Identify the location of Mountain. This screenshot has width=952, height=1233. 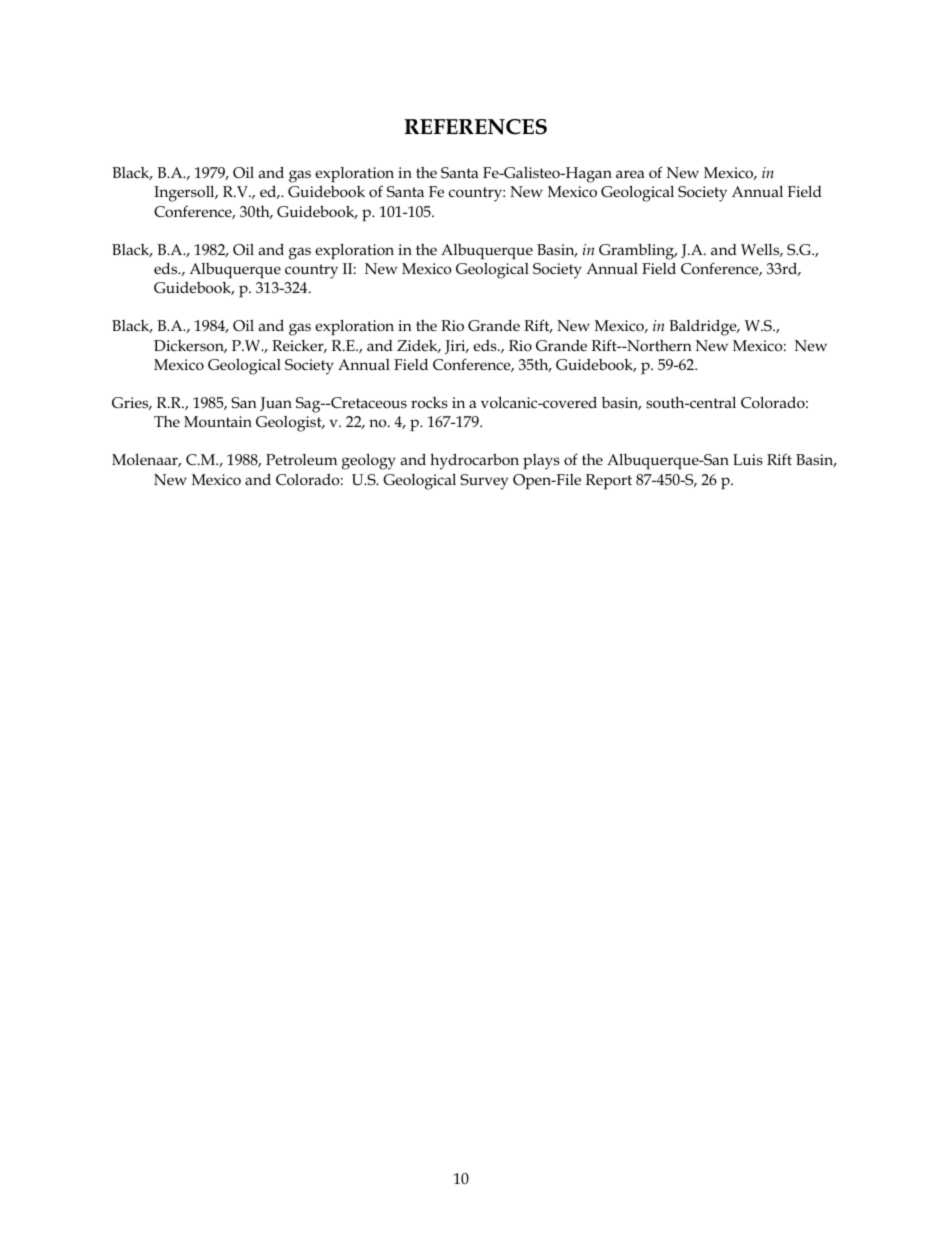
(218, 422).
